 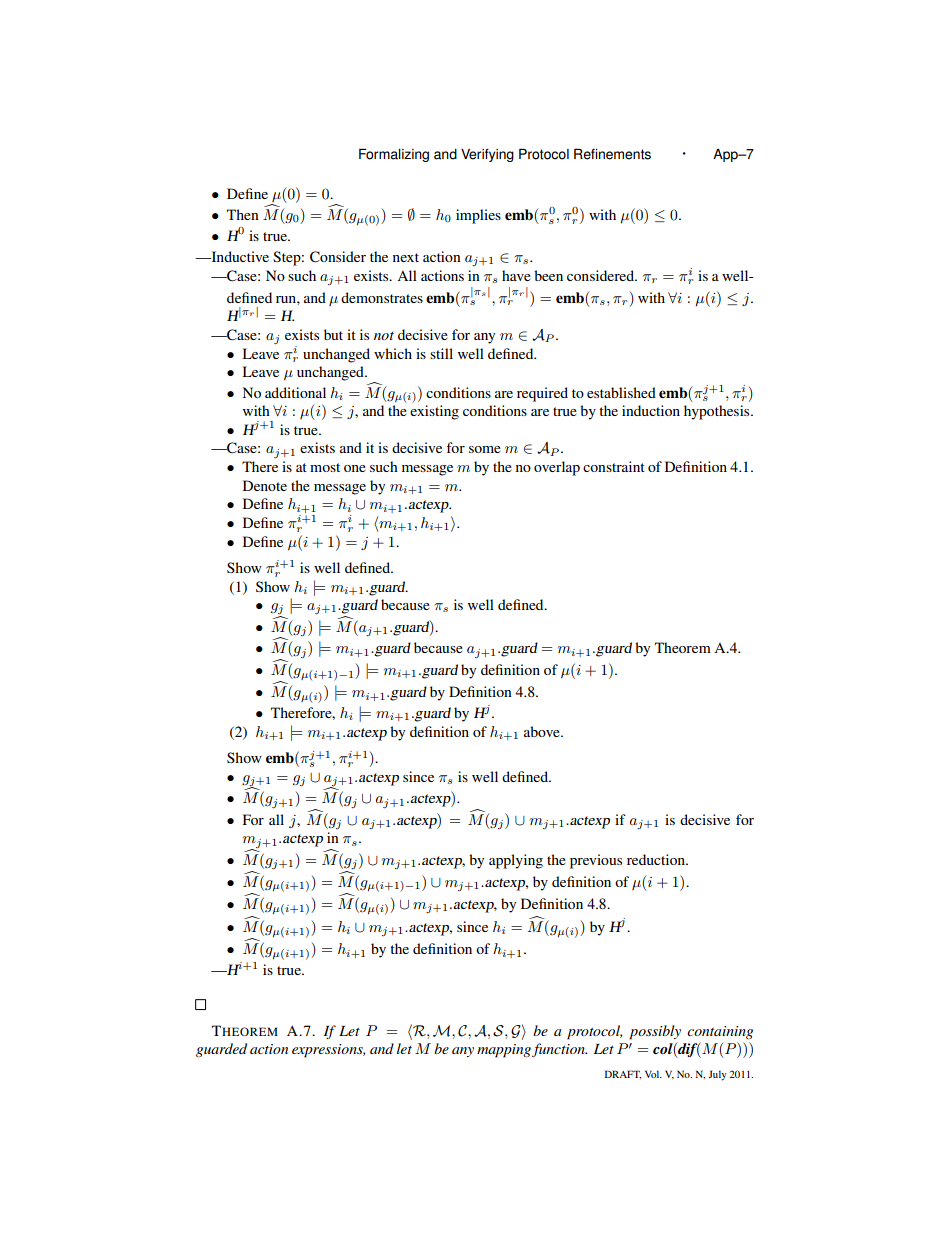 I want to click on applying, so click(x=516, y=861).
